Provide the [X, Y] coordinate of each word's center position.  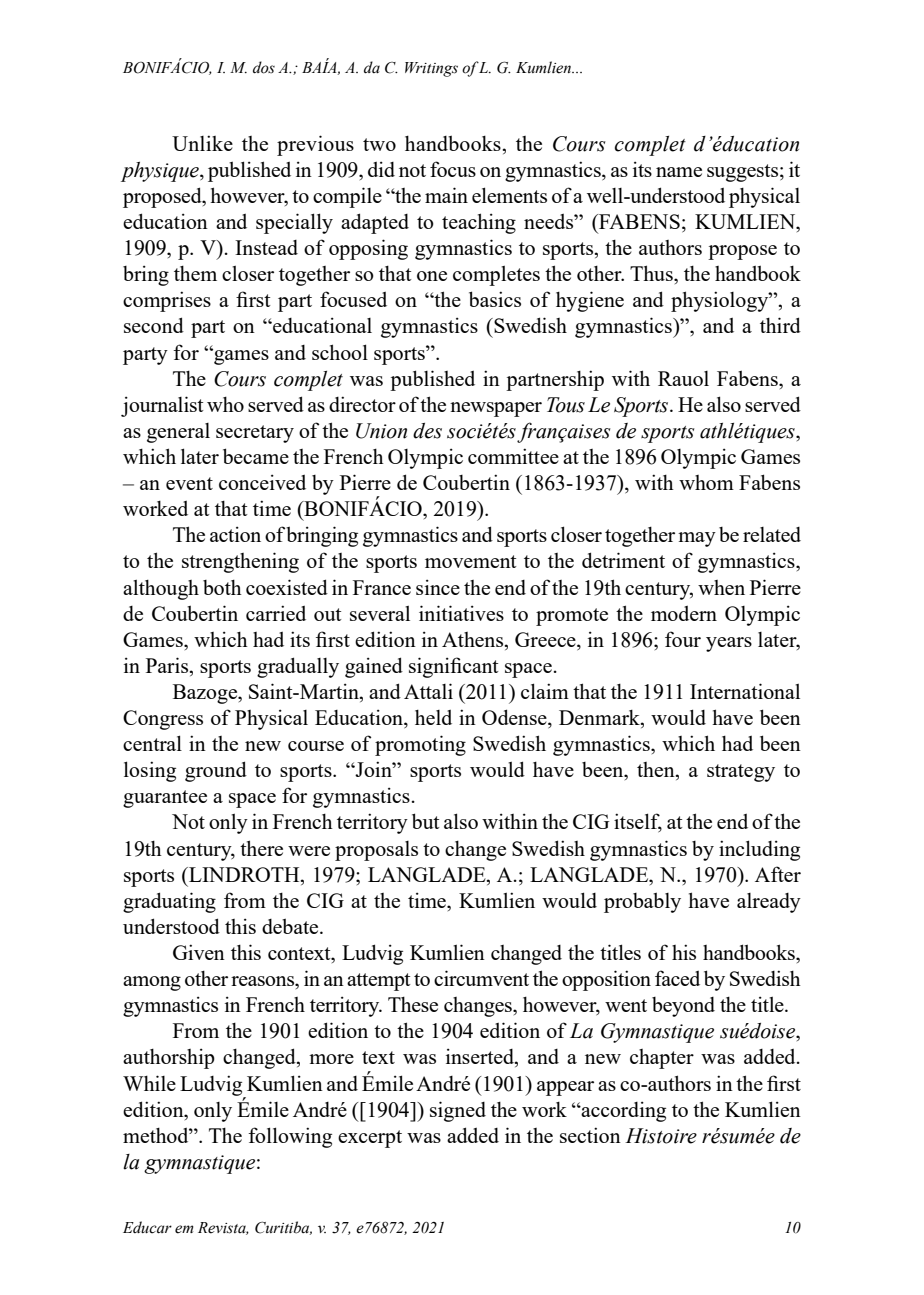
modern [684, 613]
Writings [431, 69]
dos [264, 67]
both [222, 587]
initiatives [461, 613]
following [290, 1137]
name [679, 172]
